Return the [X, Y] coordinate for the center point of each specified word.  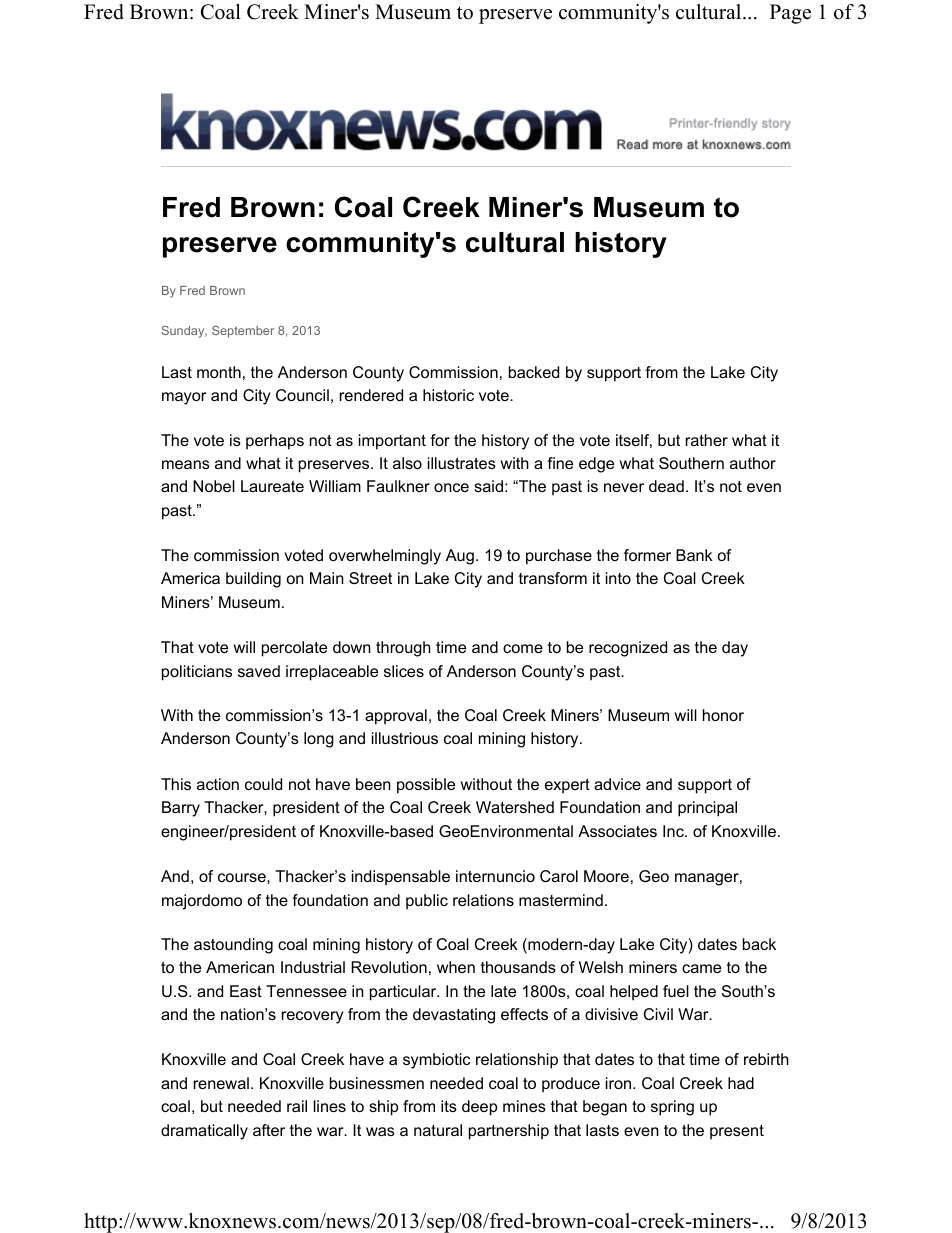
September [243, 332]
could [263, 784]
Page [790, 14]
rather [707, 440]
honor [723, 715]
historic [448, 395]
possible [426, 786]
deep [479, 1108]
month [219, 372]
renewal [221, 1083]
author [753, 463]
